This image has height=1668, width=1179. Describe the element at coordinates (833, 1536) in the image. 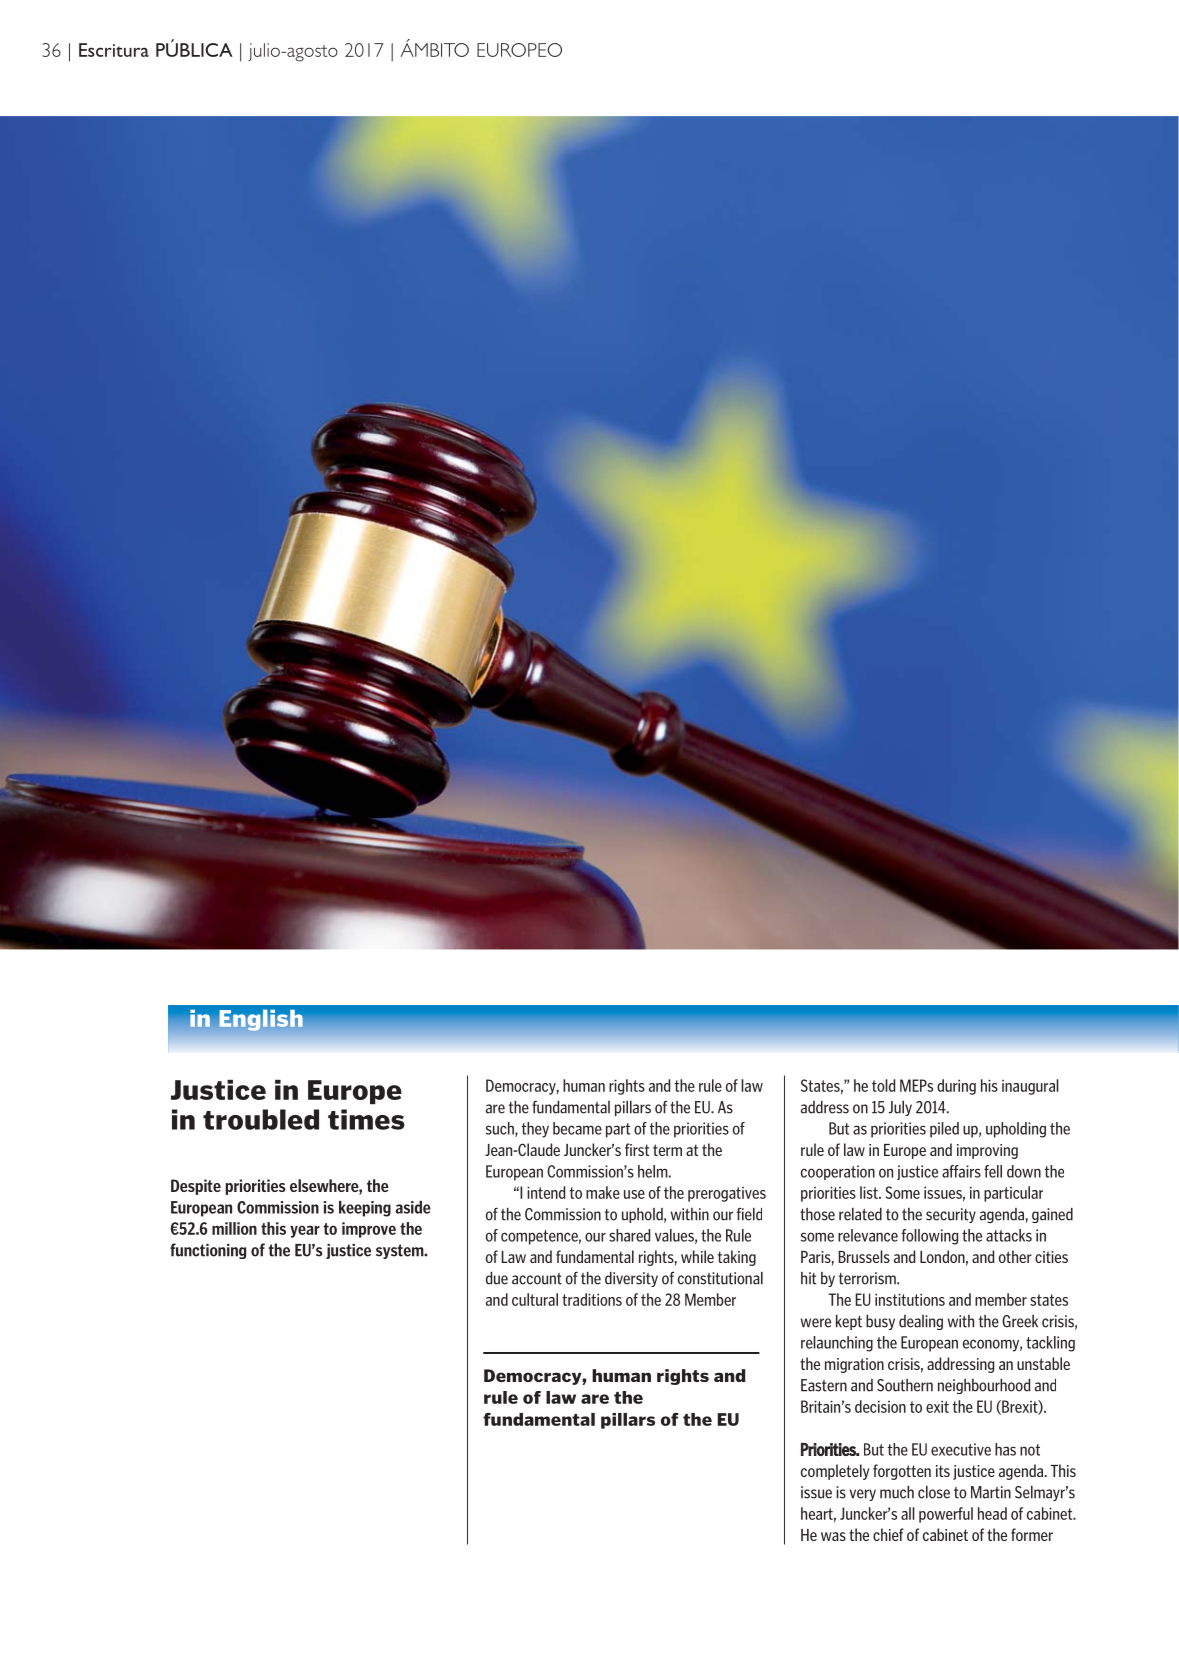

I see `was` at that location.
